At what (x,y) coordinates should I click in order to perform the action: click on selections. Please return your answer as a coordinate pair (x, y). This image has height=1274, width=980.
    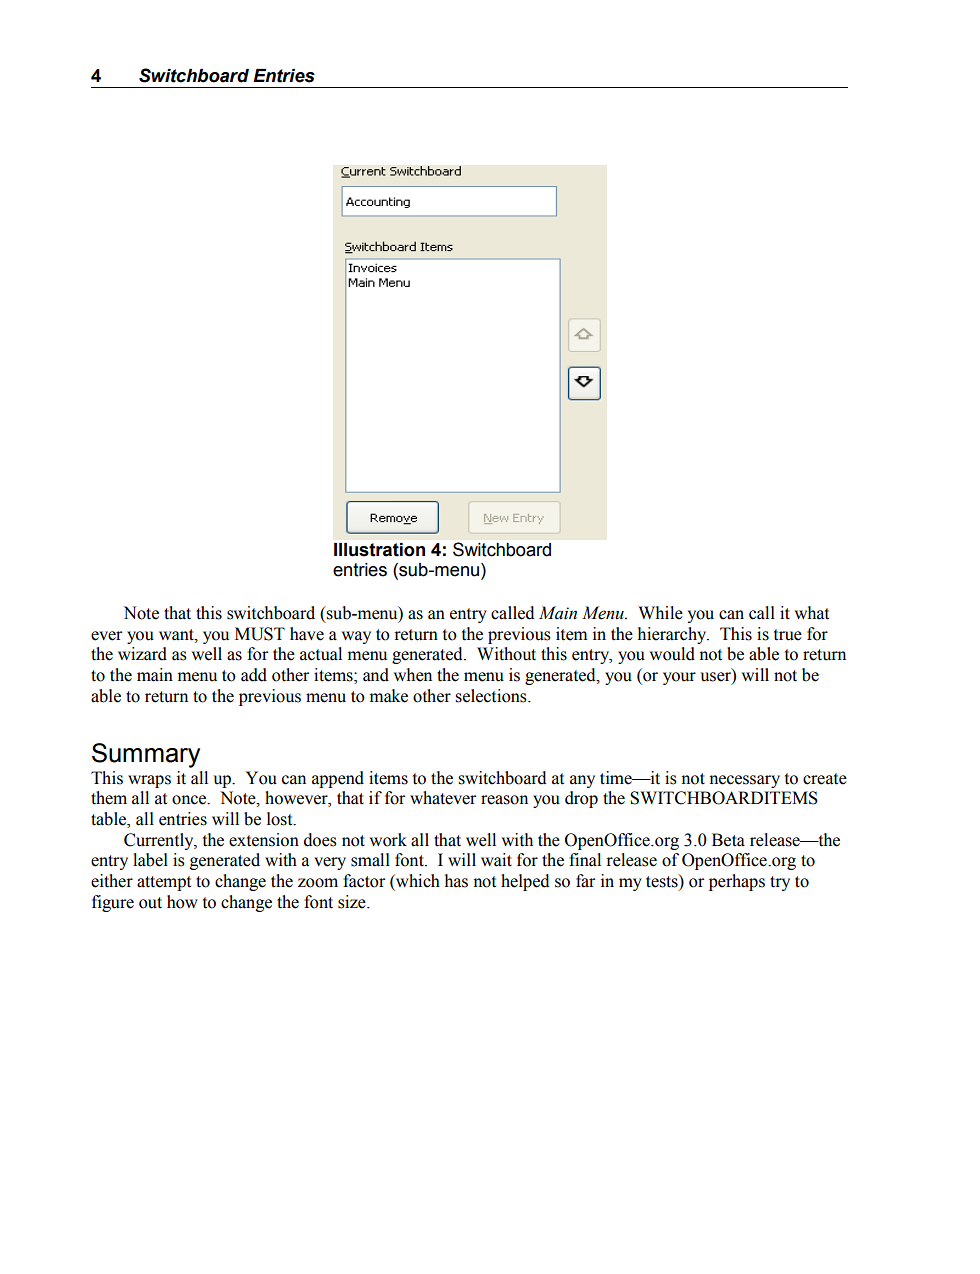
    Looking at the image, I should click on (492, 696).
